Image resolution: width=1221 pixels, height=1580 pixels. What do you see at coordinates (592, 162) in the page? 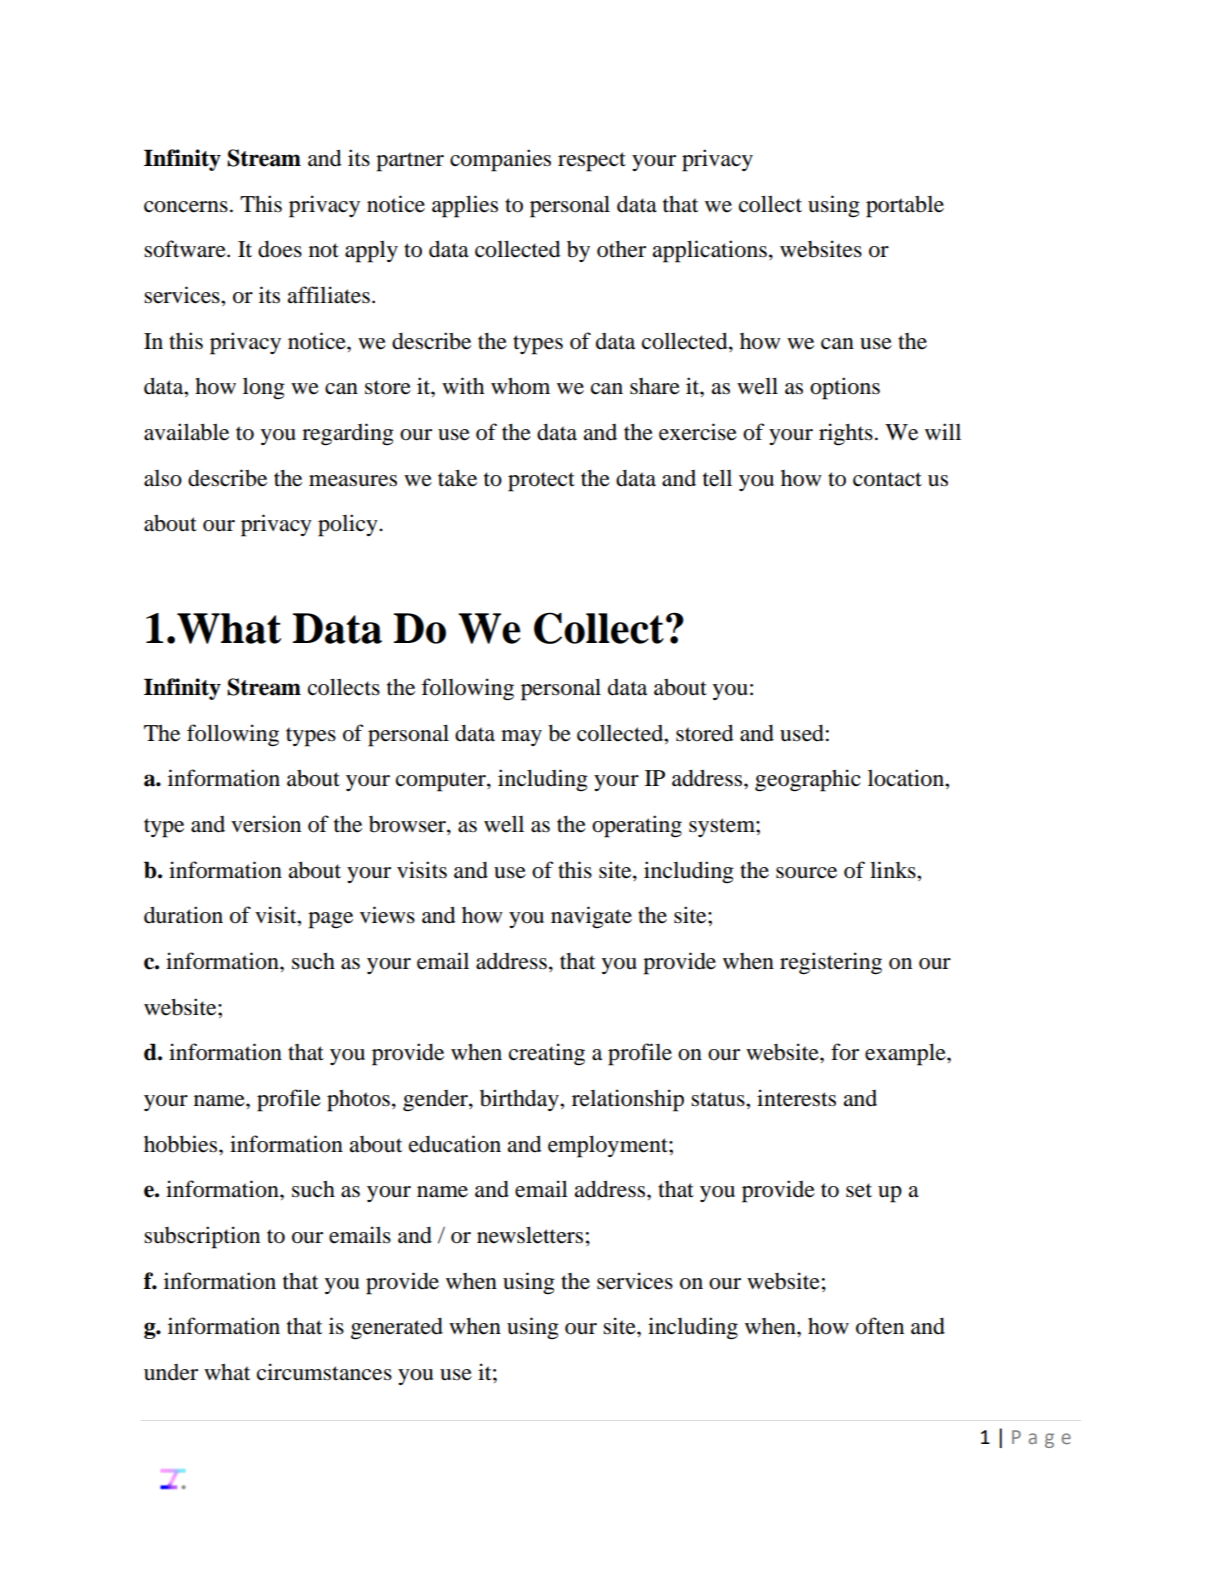
I see `respect` at bounding box center [592, 162].
